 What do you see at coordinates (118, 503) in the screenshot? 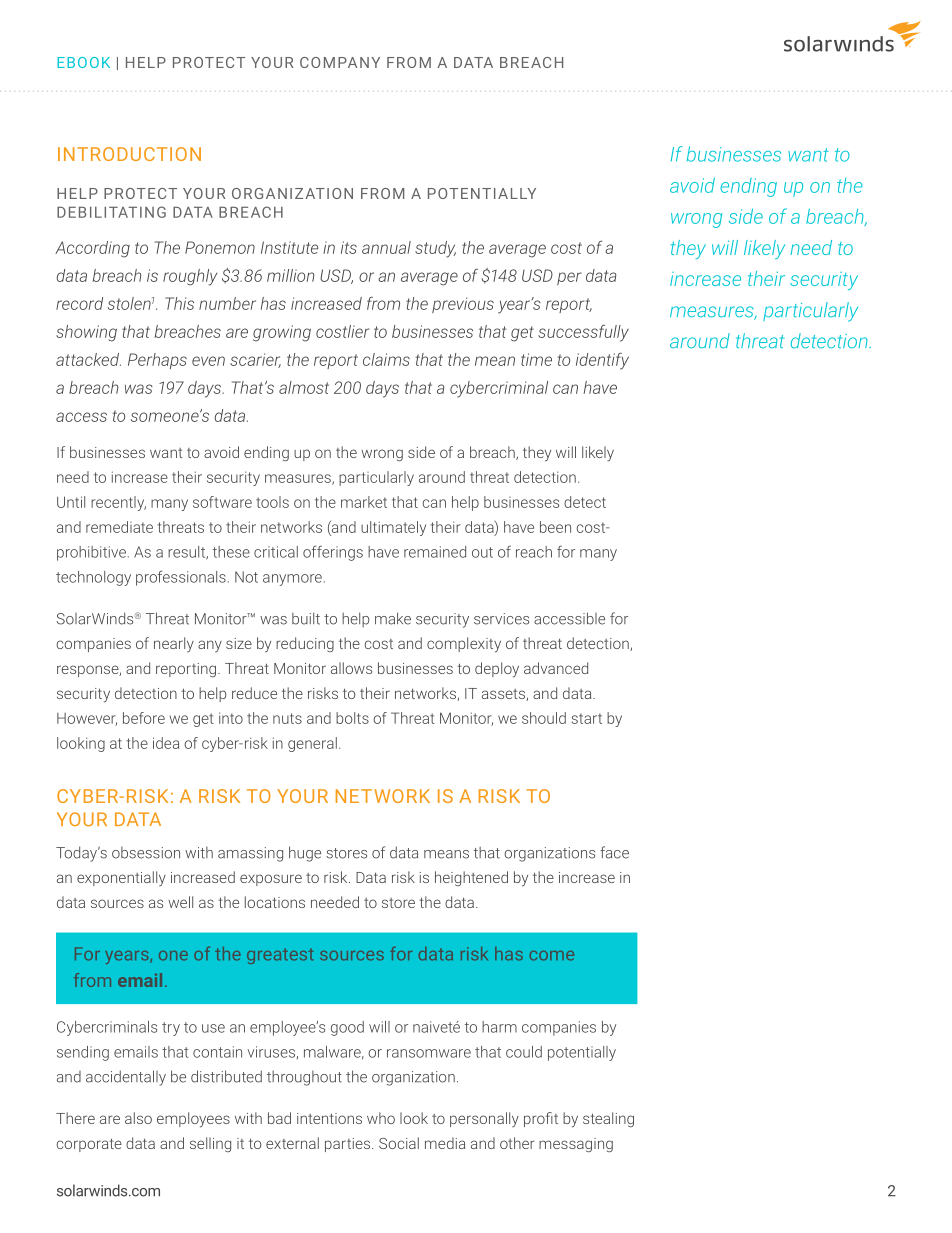
I see `recently` at bounding box center [118, 503].
